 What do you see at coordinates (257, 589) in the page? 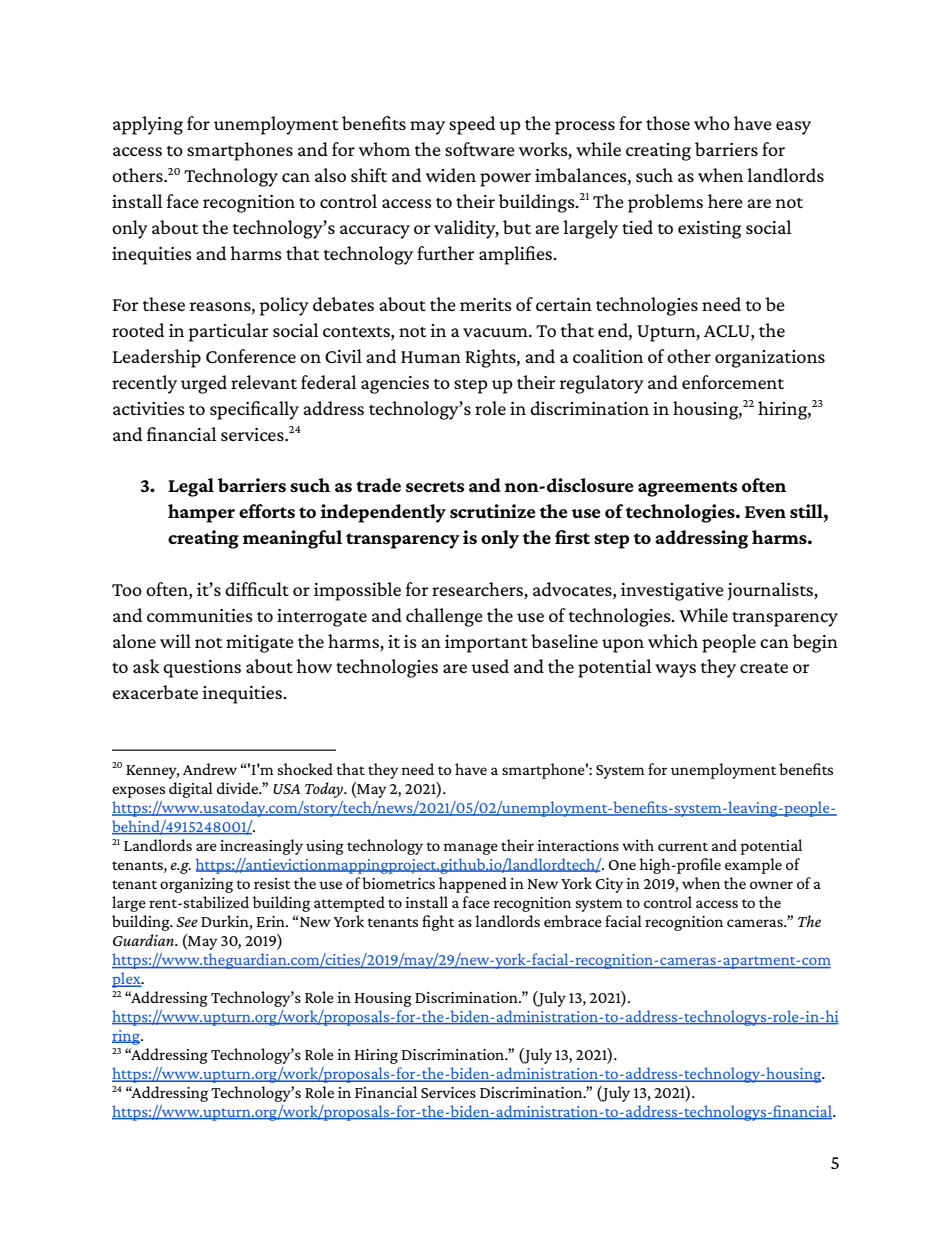
I see `difficult` at bounding box center [257, 589].
